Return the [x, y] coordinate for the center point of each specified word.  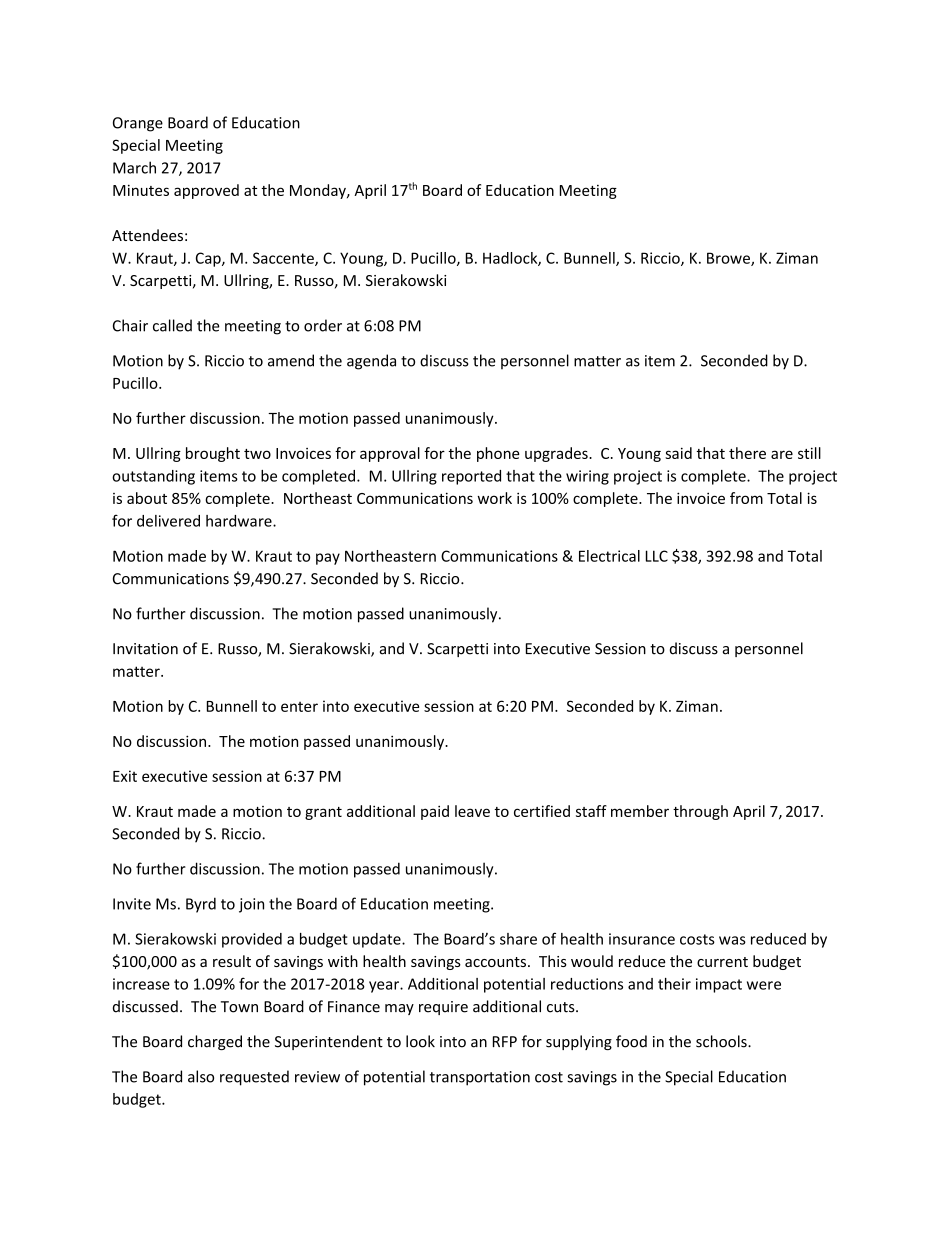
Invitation [145, 649]
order [323, 325]
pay [328, 559]
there [747, 453]
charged [215, 1042]
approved [206, 191]
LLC [657, 556]
